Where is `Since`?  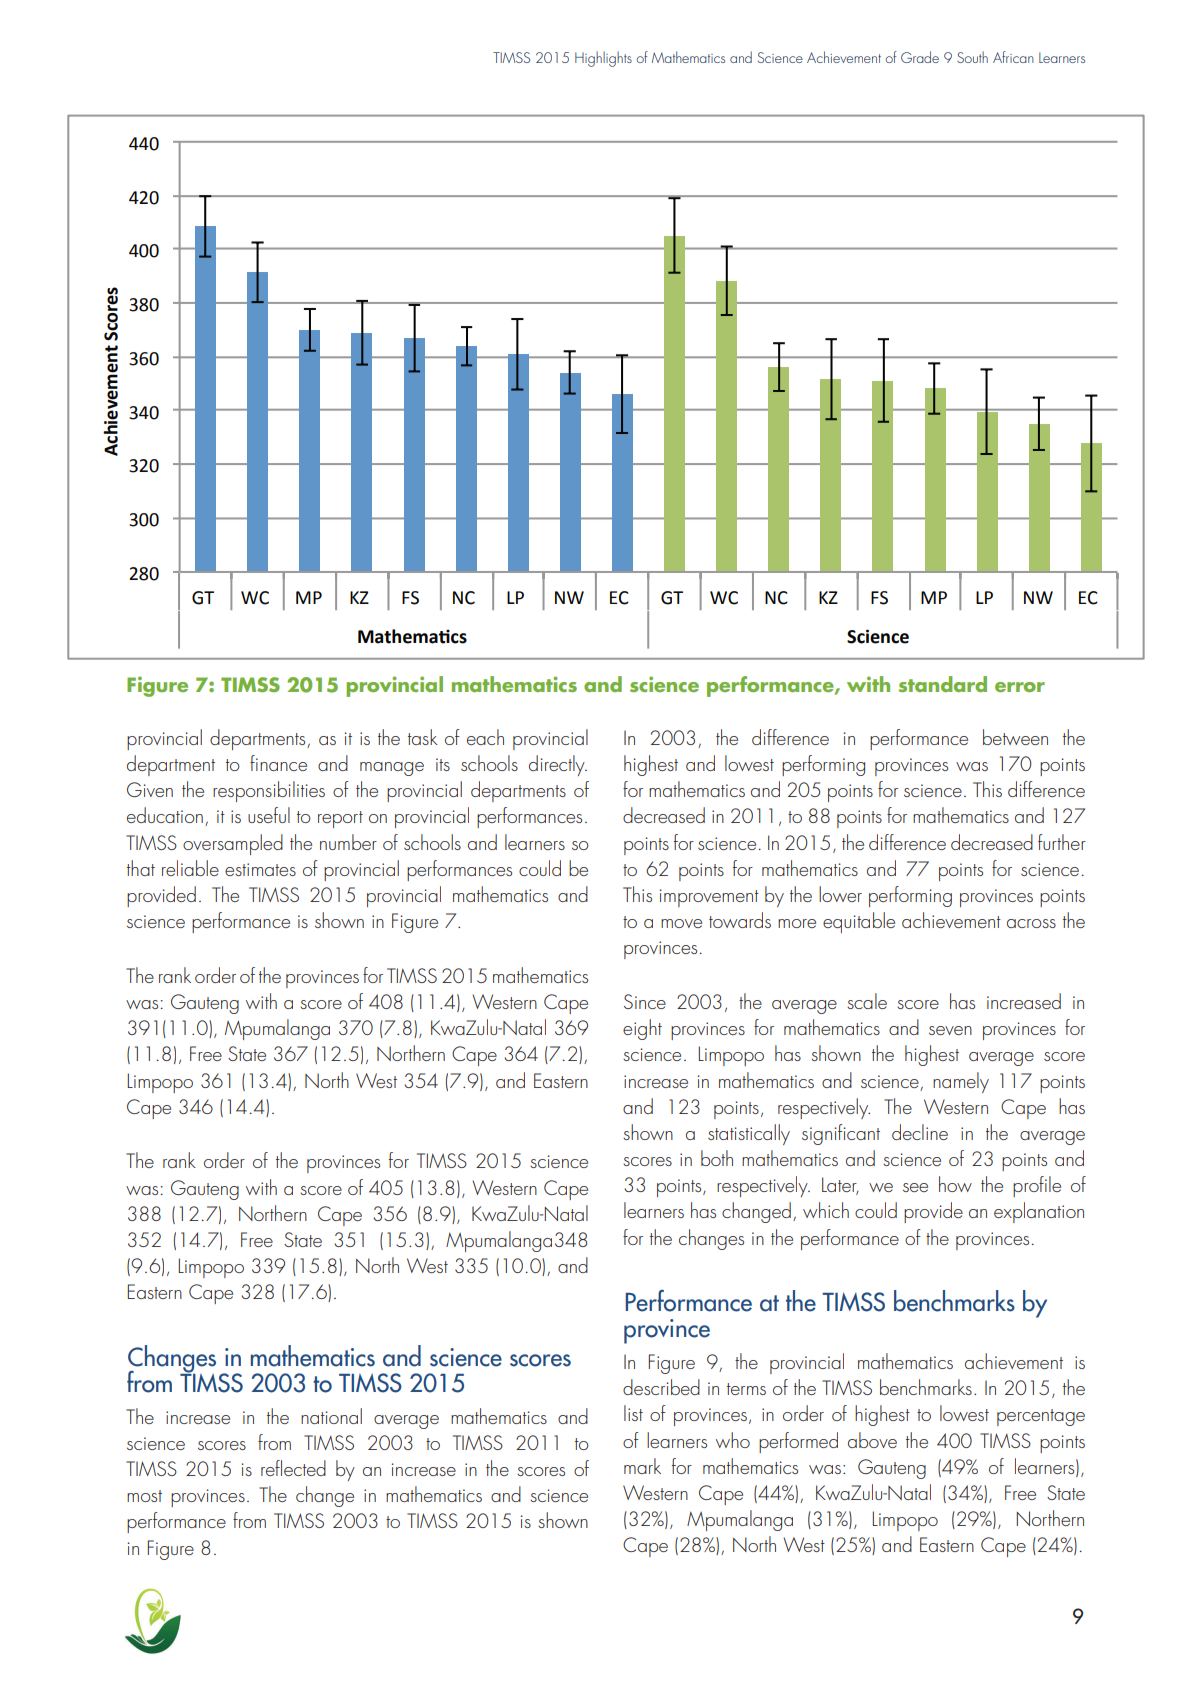 Since is located at coordinates (645, 1001).
